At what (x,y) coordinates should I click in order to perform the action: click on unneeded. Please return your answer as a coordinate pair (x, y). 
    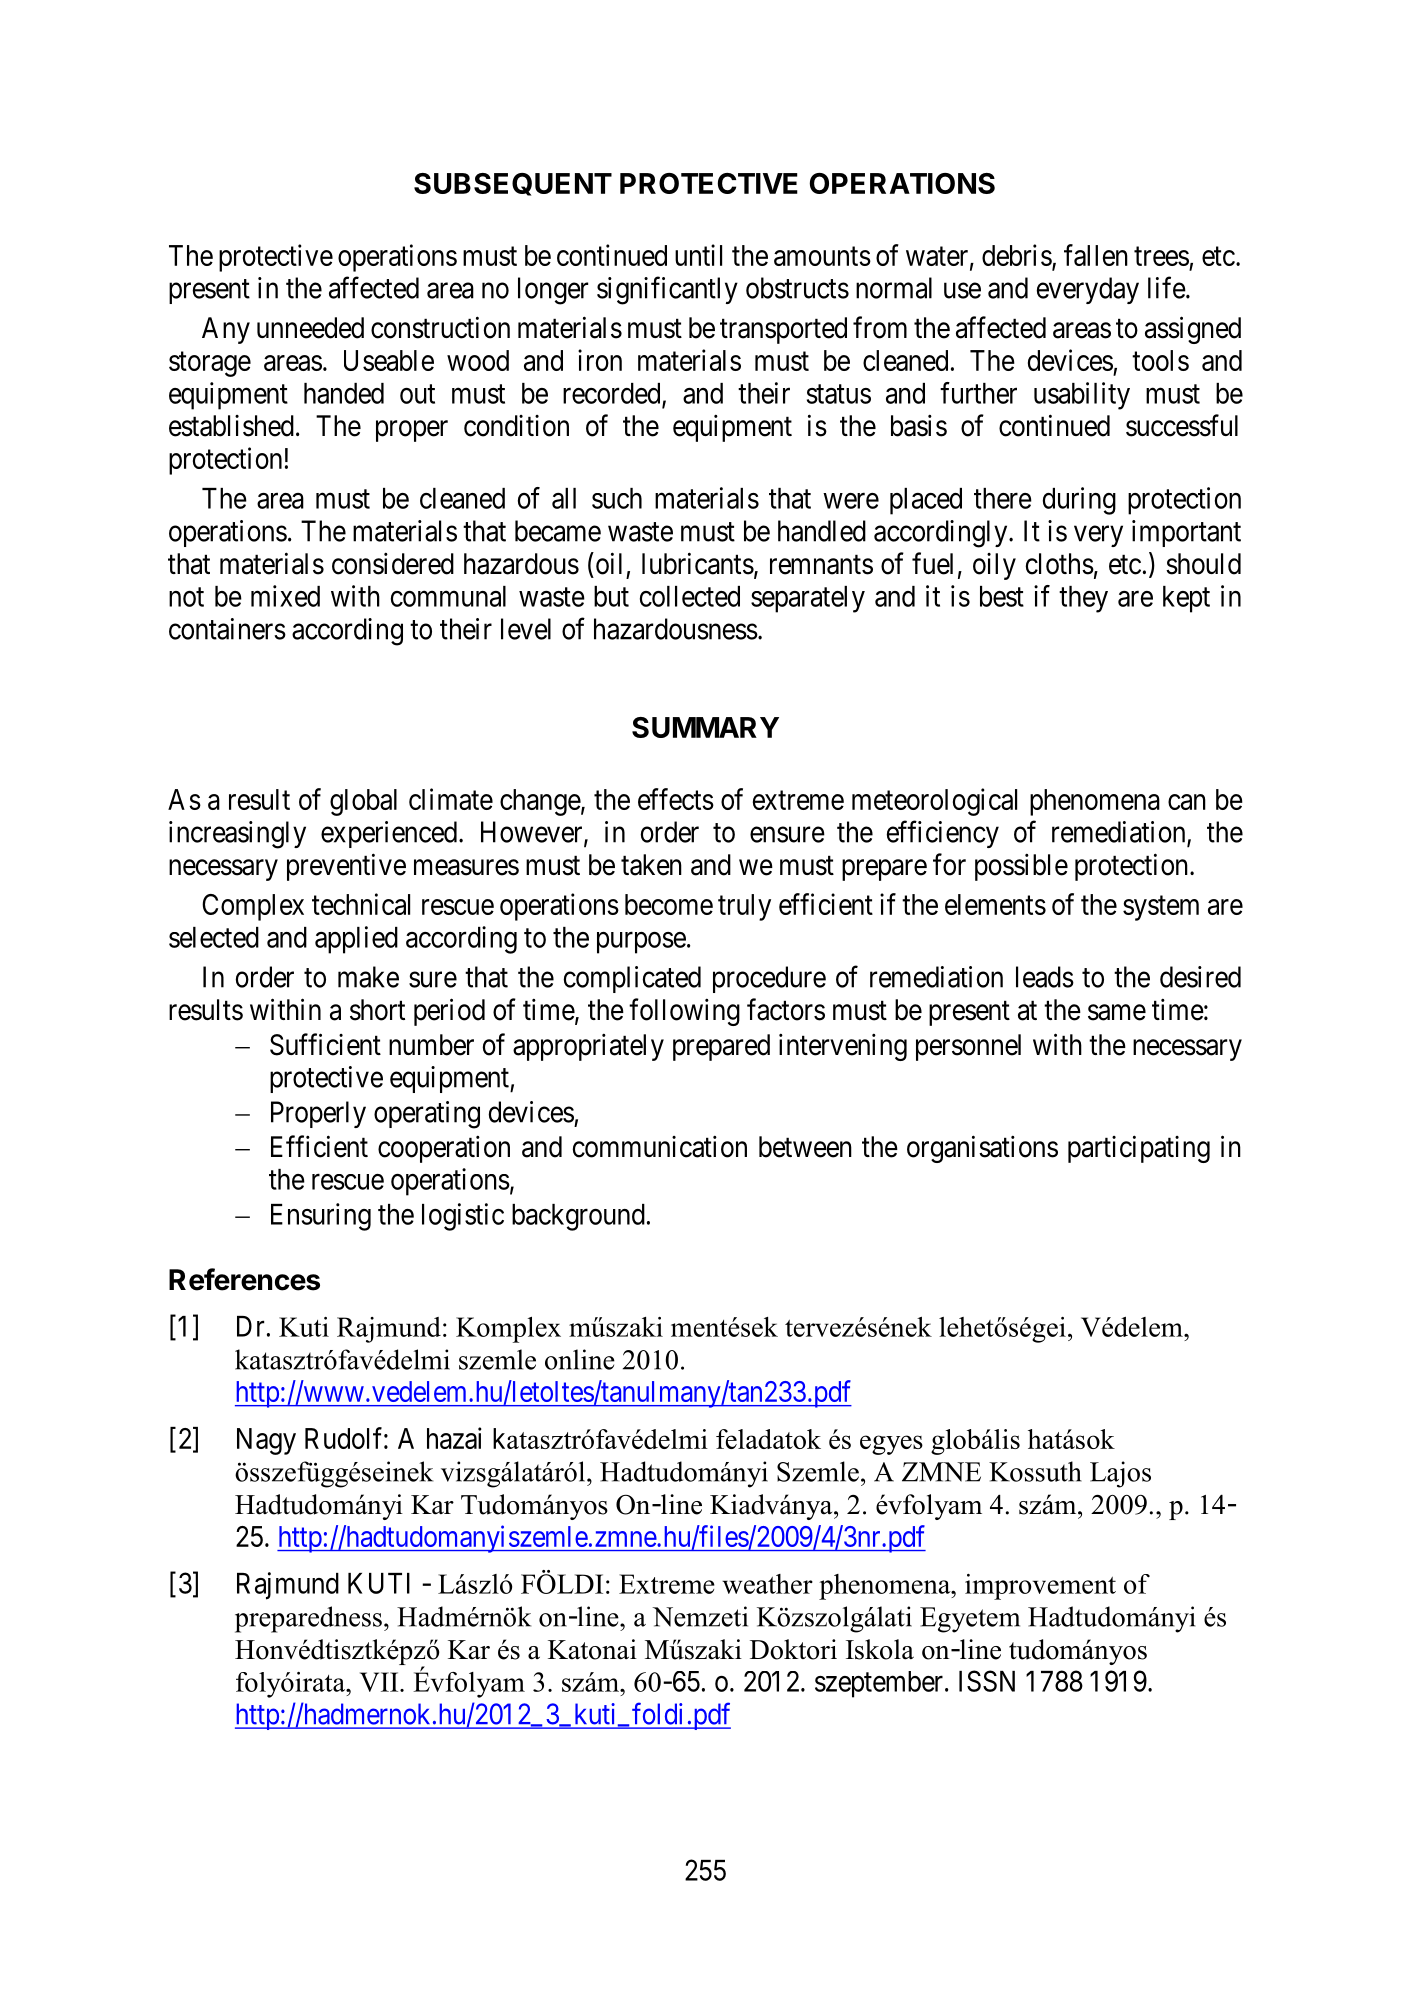
    Looking at the image, I should click on (310, 328).
